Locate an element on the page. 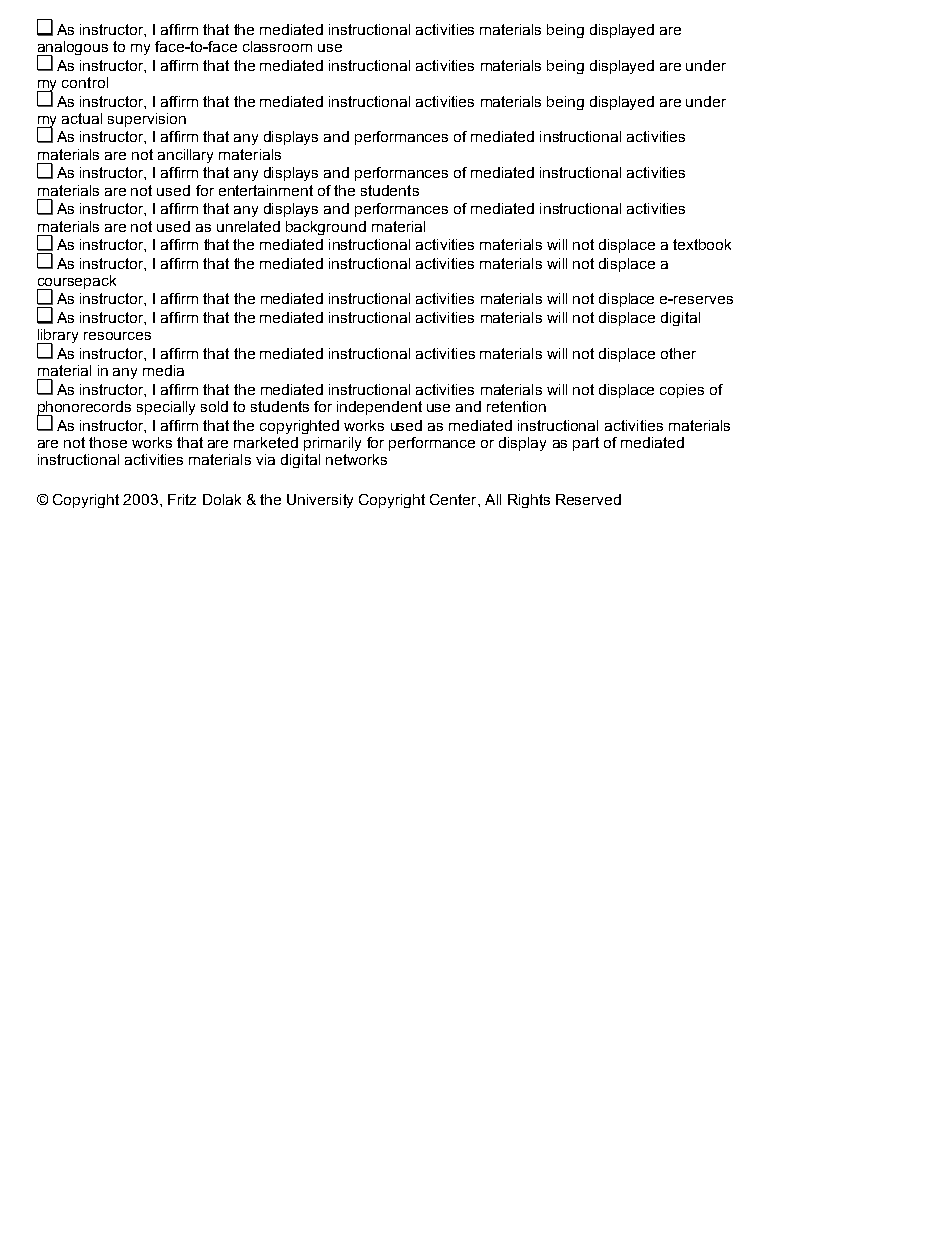 The image size is (952, 1233). textbook is located at coordinates (702, 244).
